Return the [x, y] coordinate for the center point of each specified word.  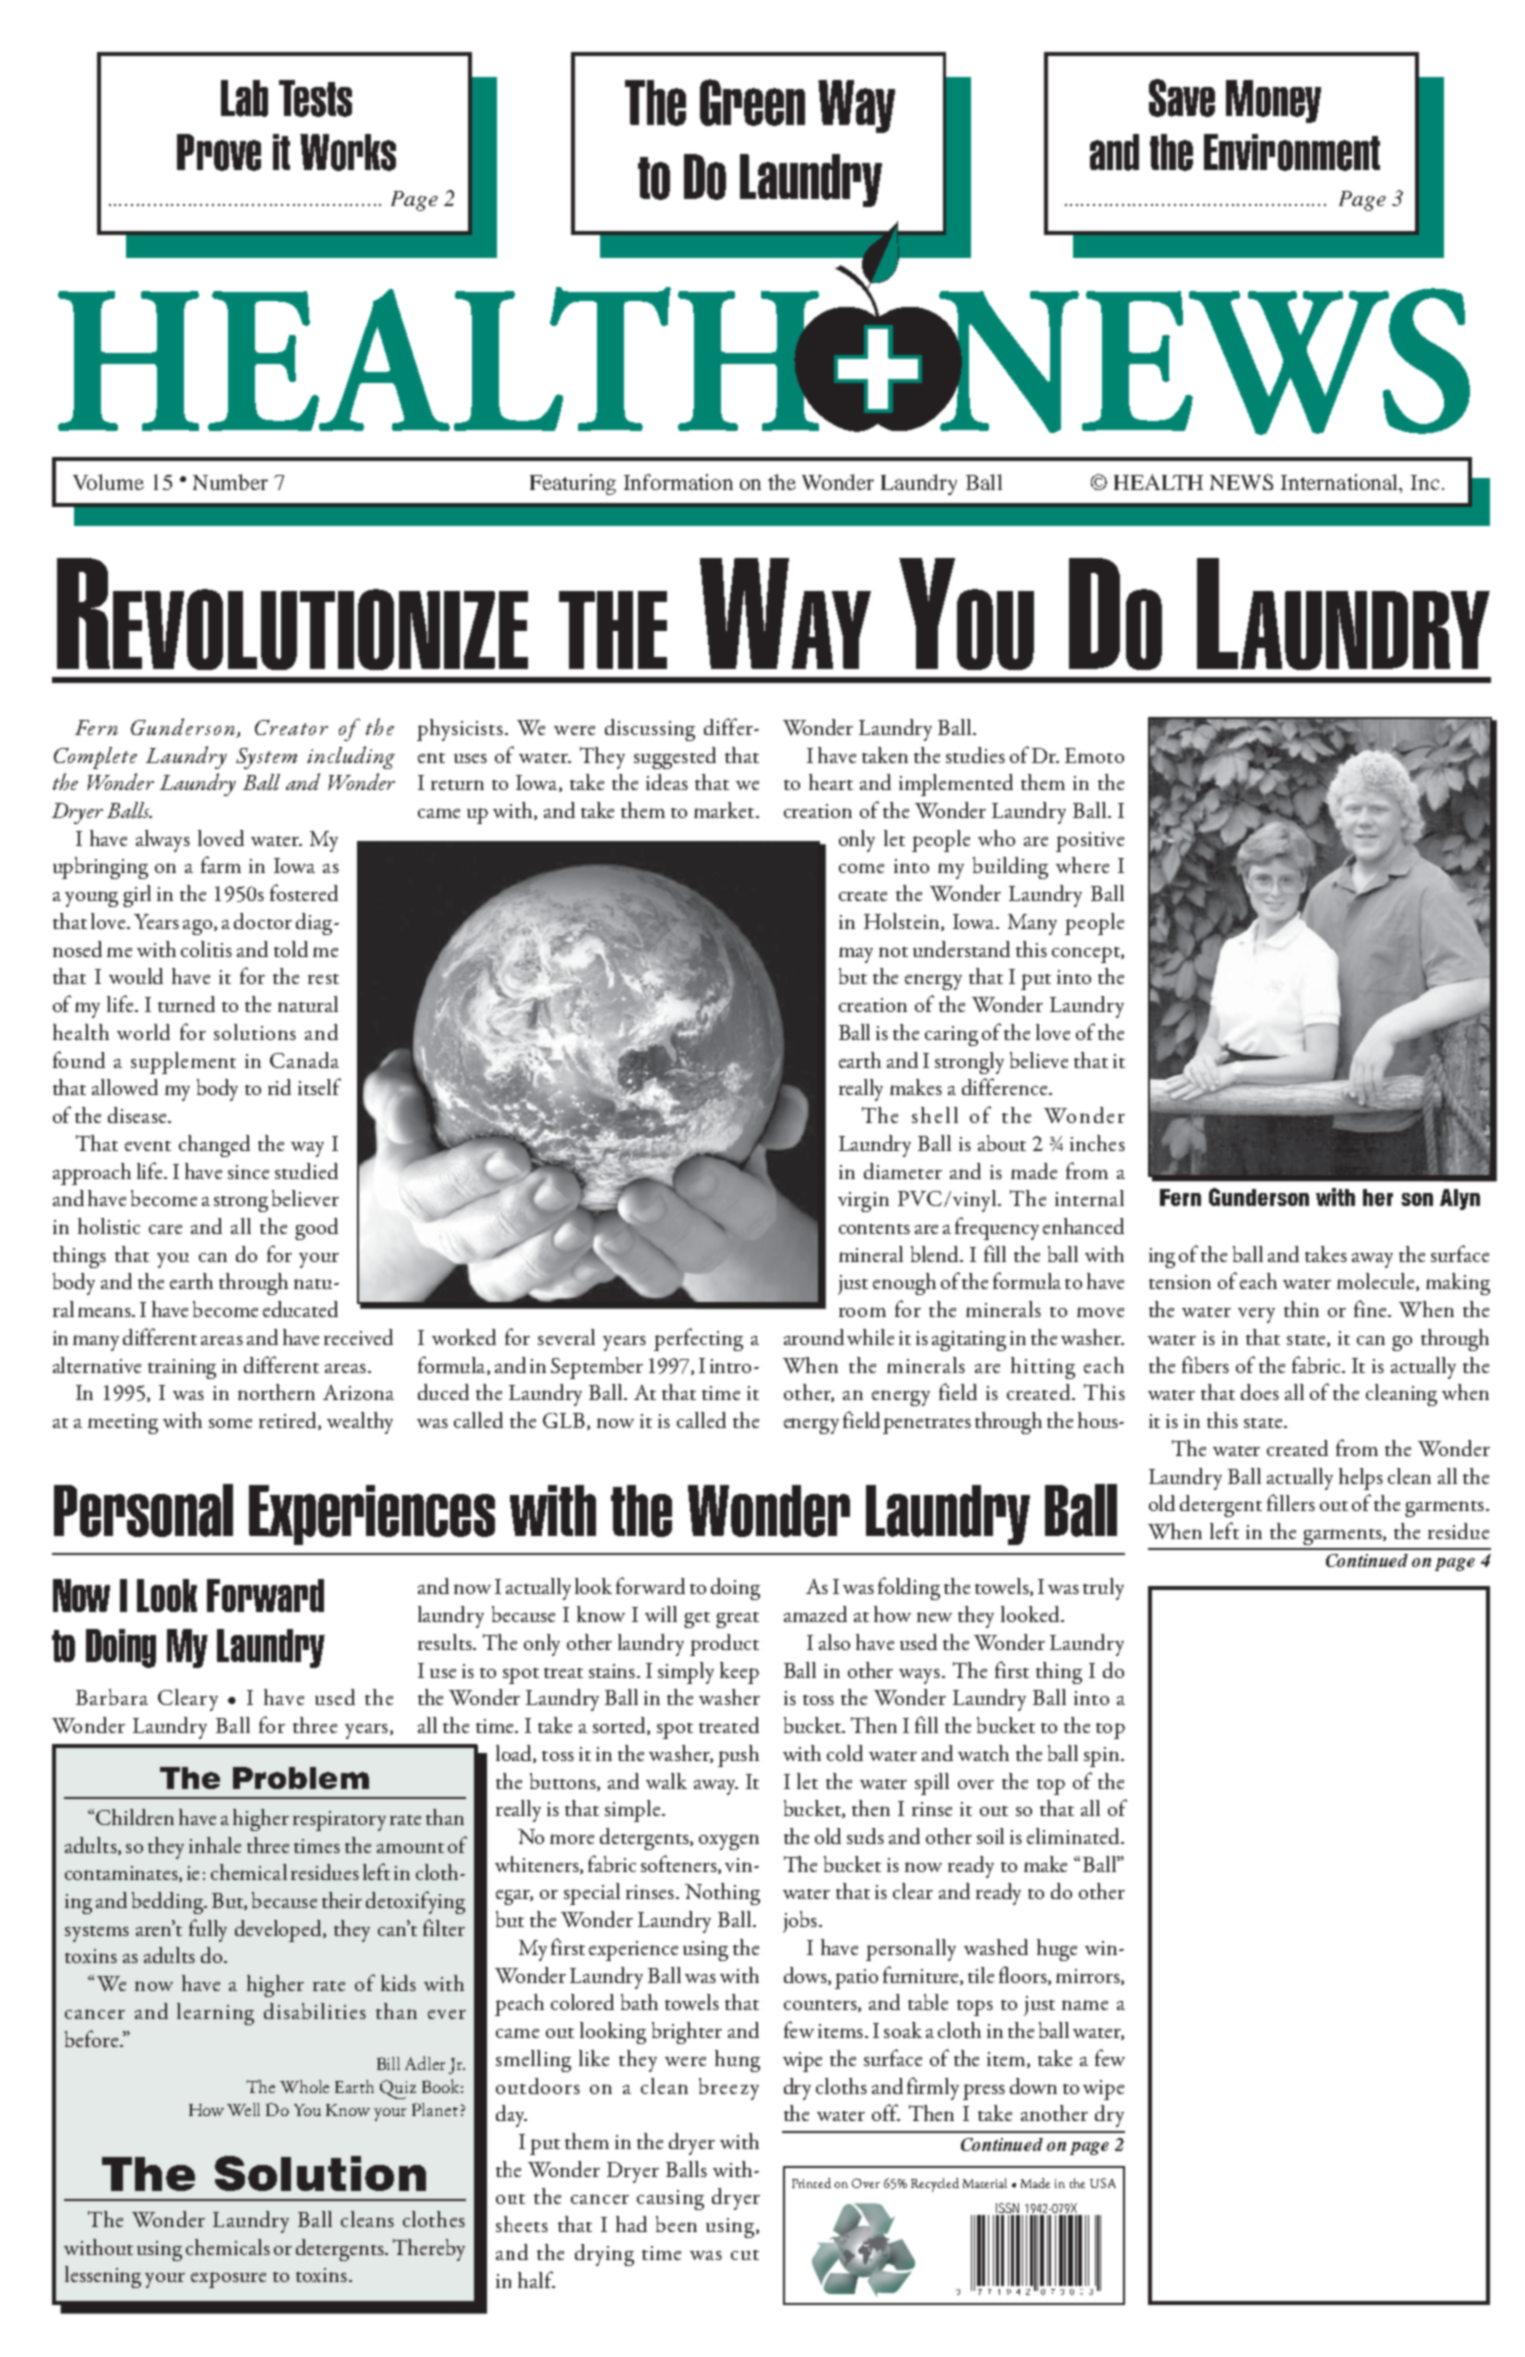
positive [1090, 842]
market [725, 810]
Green [752, 102]
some [230, 1423]
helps [1361, 1479]
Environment [1292, 152]
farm [221, 864]
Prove [219, 152]
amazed [815, 1614]
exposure [228, 2280]
